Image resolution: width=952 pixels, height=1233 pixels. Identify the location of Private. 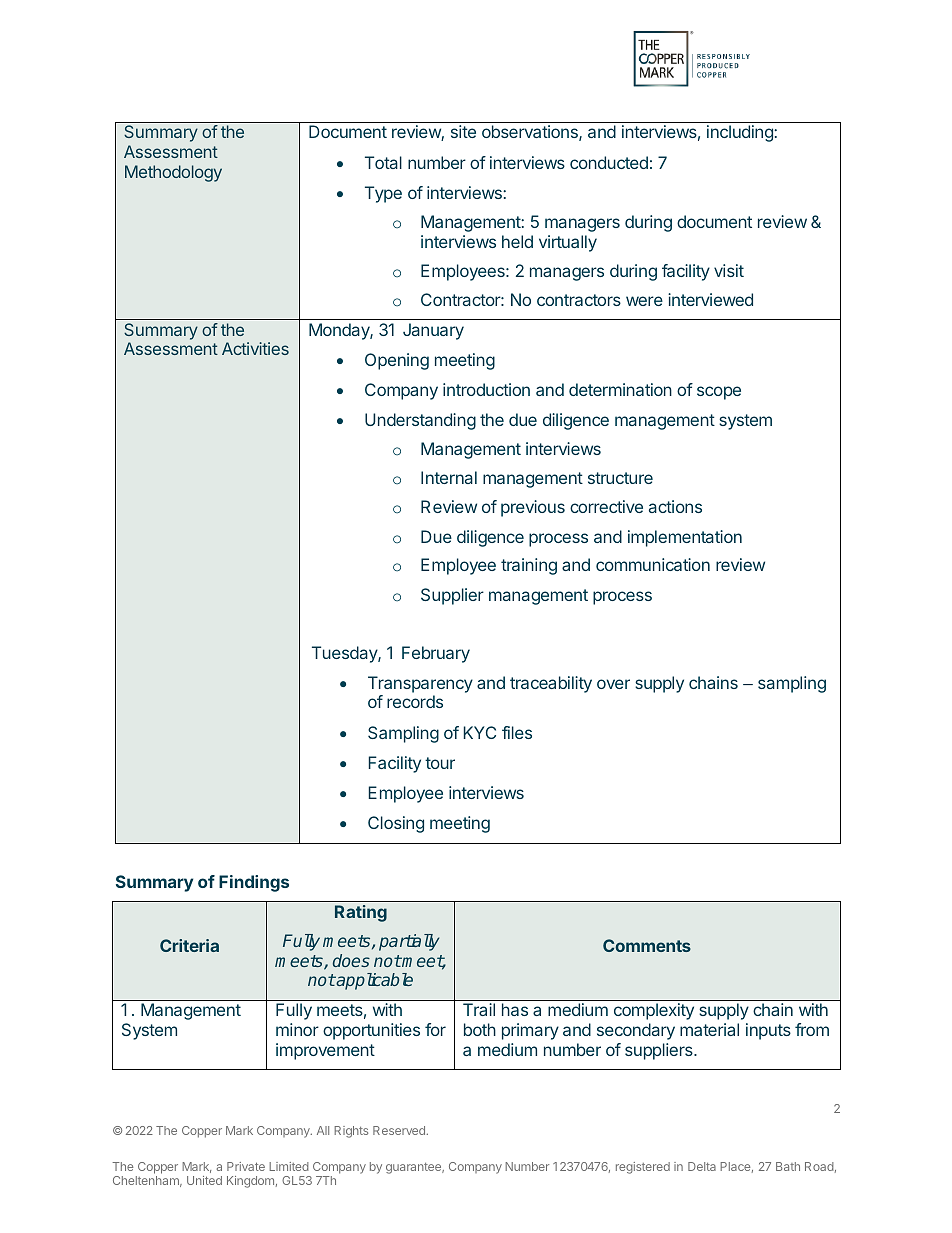
(246, 1166).
